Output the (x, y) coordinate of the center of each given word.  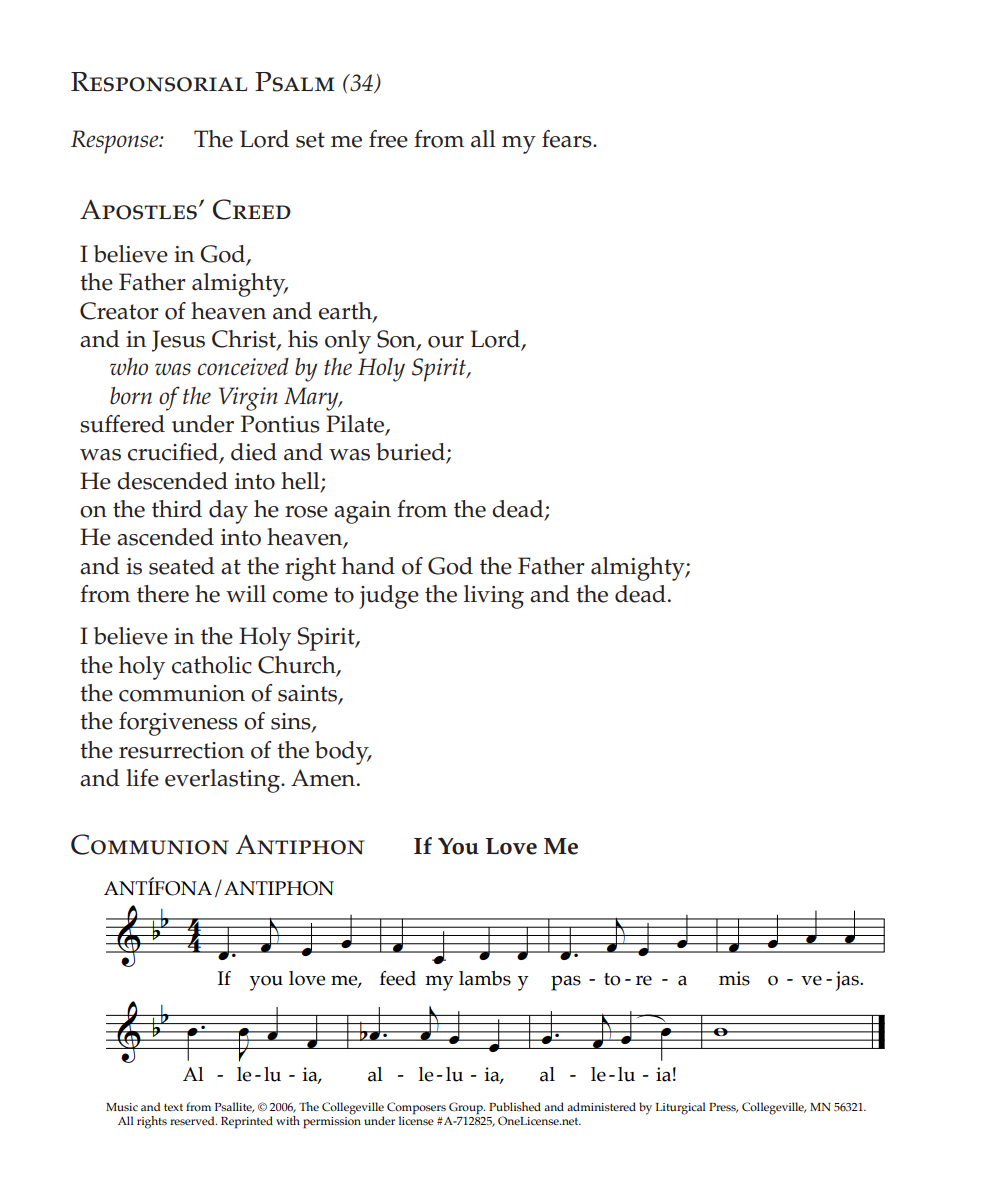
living (494, 597)
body (343, 753)
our (446, 342)
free (388, 139)
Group (467, 1108)
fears (568, 139)
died (254, 452)
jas (848, 981)
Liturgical (681, 1108)
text (173, 1107)
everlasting (223, 781)
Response (116, 142)
